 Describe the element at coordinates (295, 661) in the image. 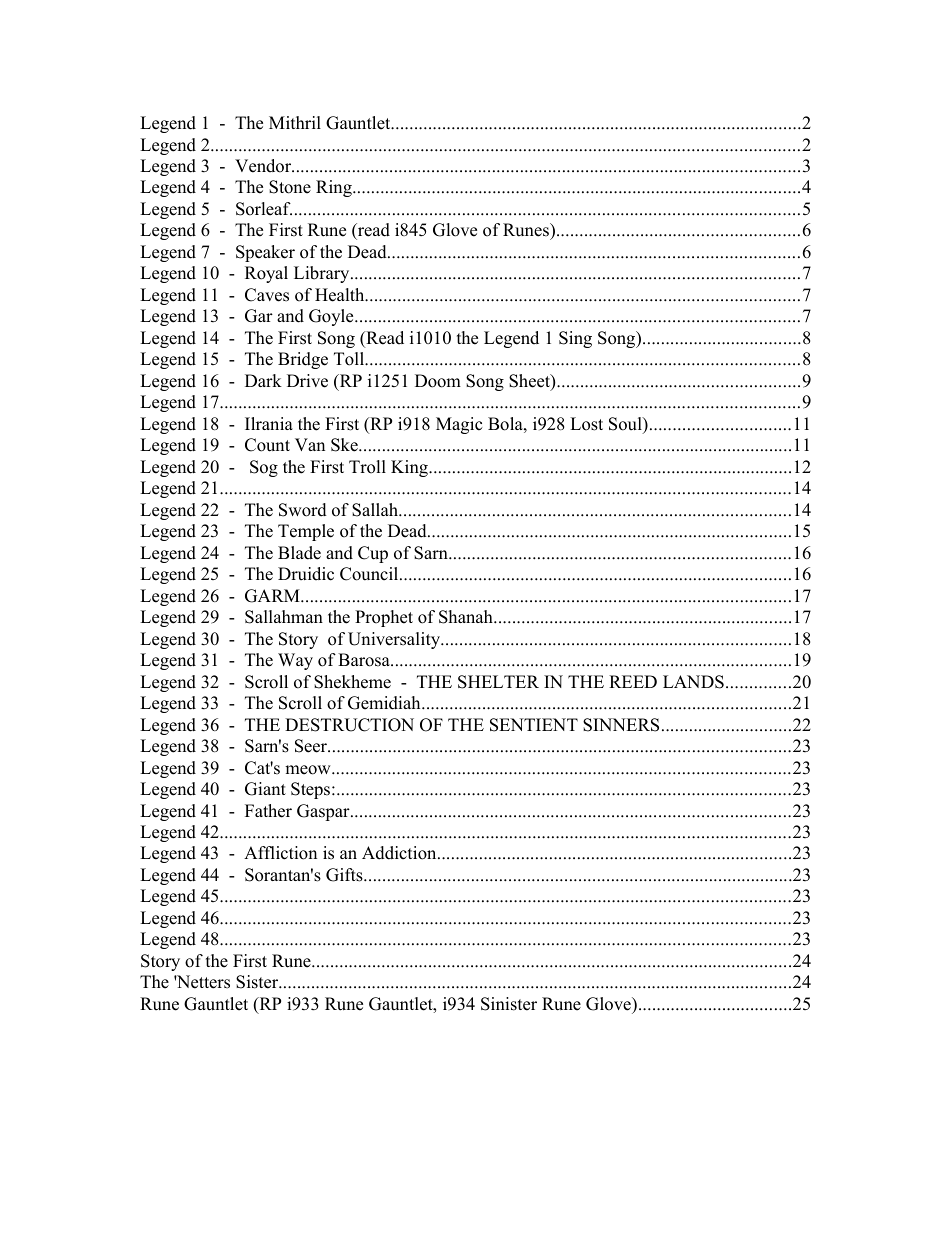

I see `Way` at that location.
